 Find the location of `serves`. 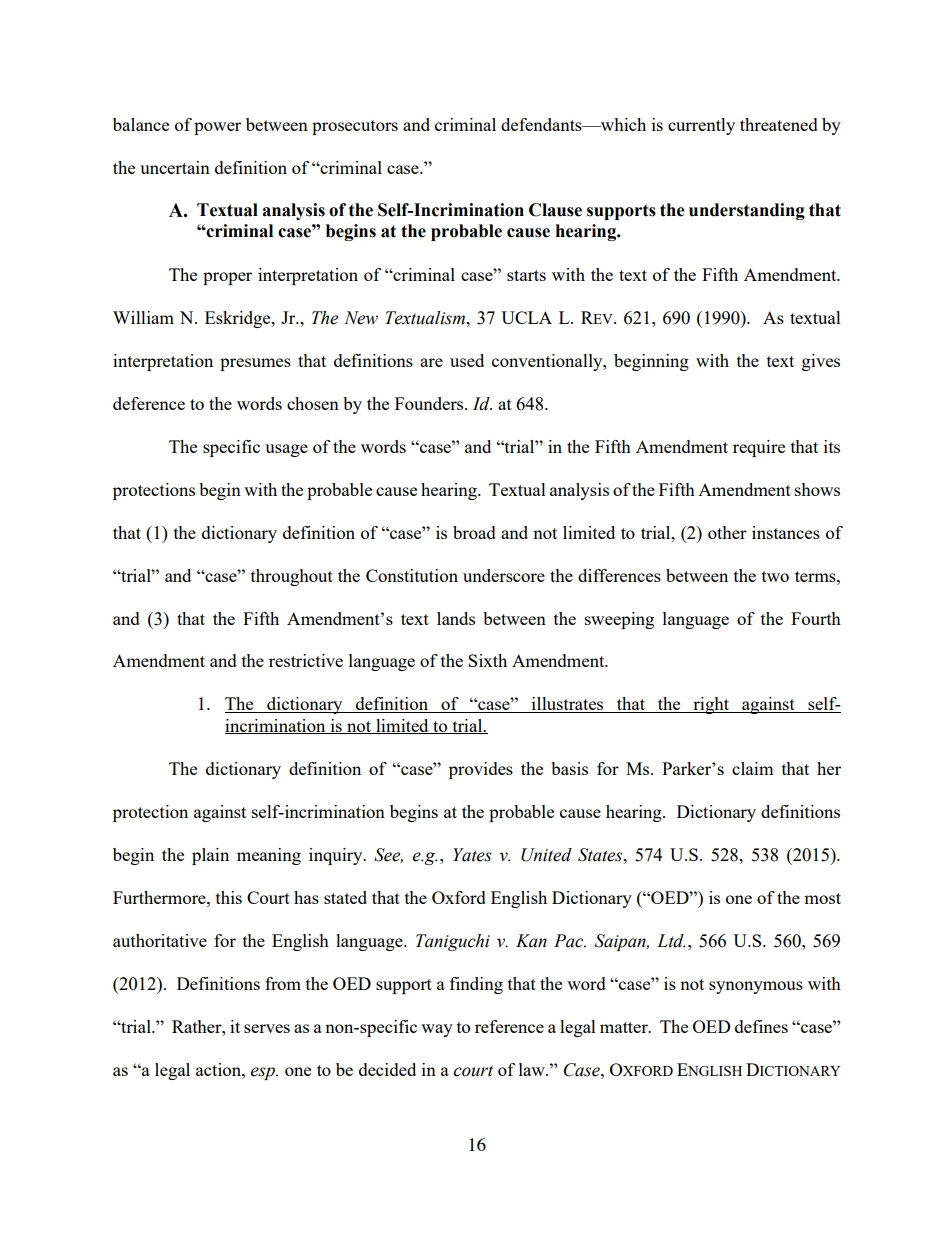

serves is located at coordinates (267, 1028).
